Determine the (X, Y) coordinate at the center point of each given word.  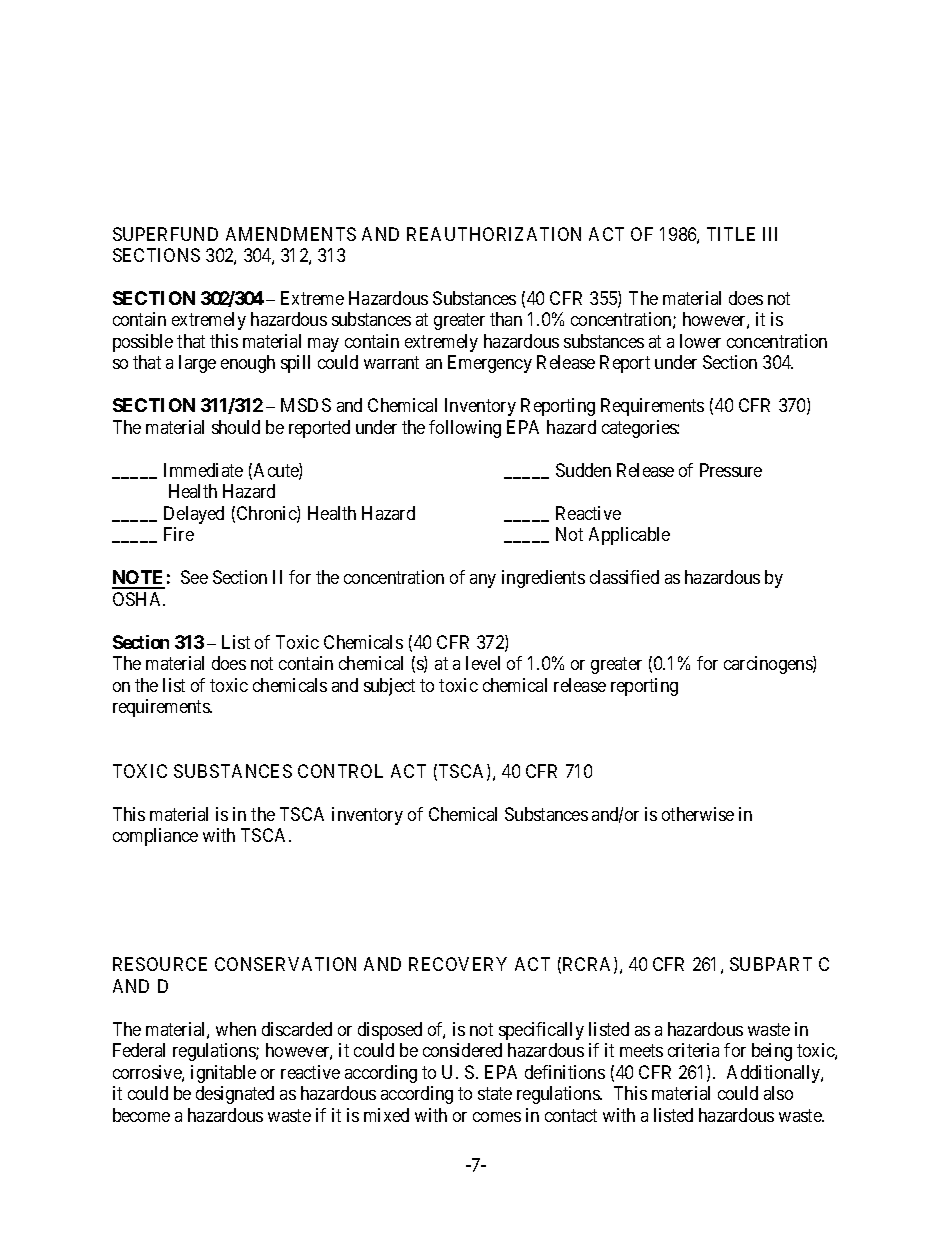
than (506, 319)
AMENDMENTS (291, 234)
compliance (155, 837)
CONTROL (340, 771)
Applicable (629, 536)
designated (235, 1095)
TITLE (731, 234)
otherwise (698, 814)
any (483, 581)
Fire (179, 534)
